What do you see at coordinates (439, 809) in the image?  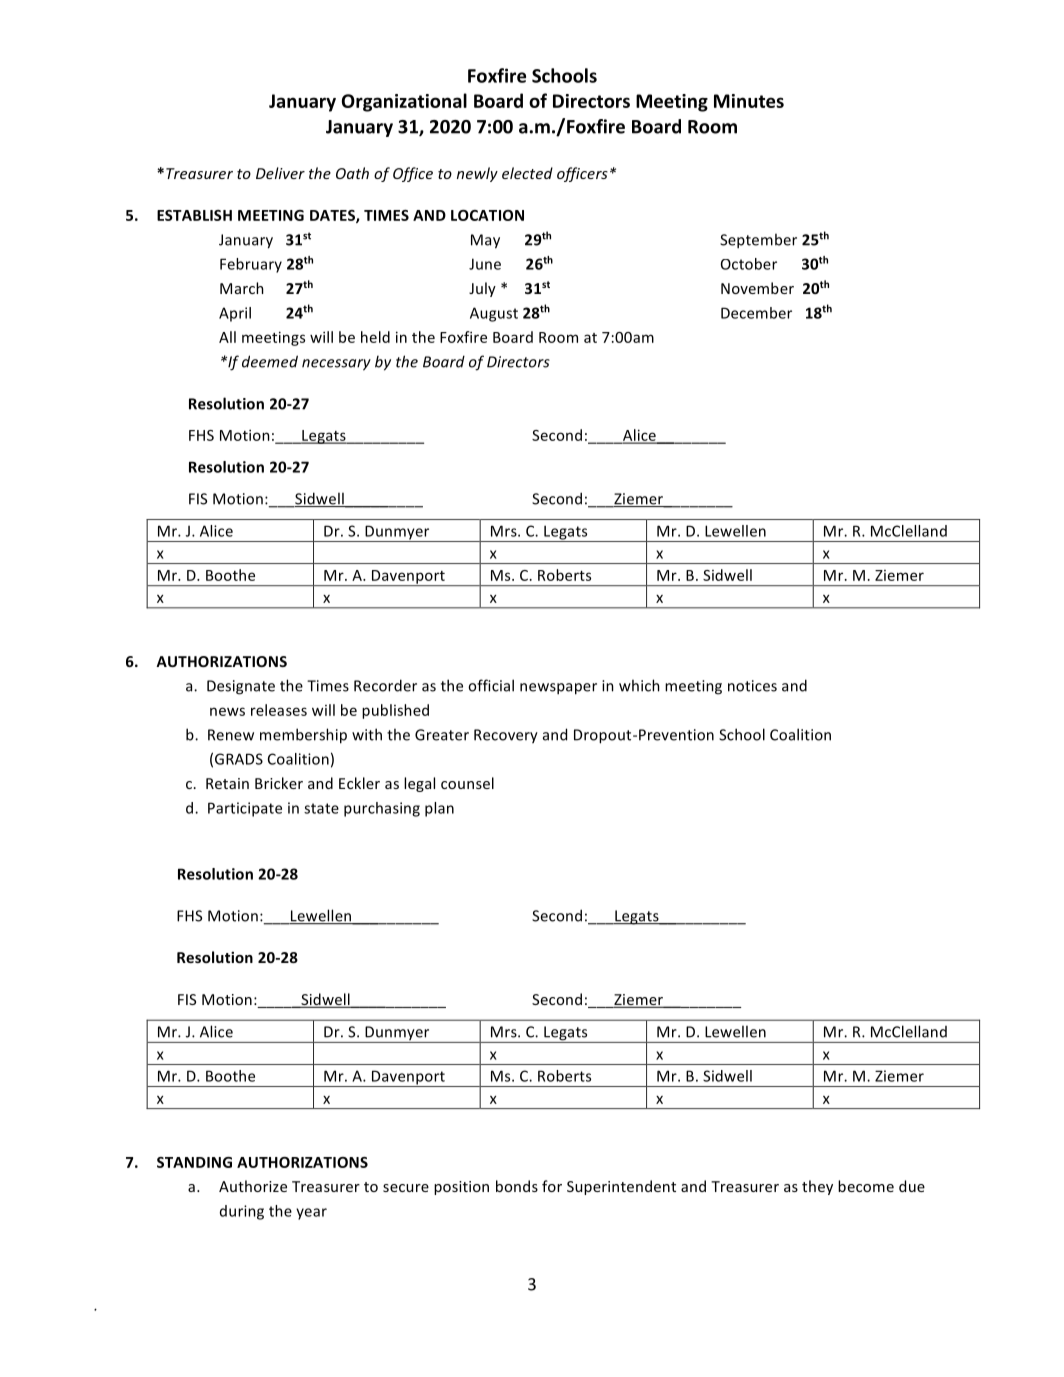 I see `plan` at bounding box center [439, 809].
